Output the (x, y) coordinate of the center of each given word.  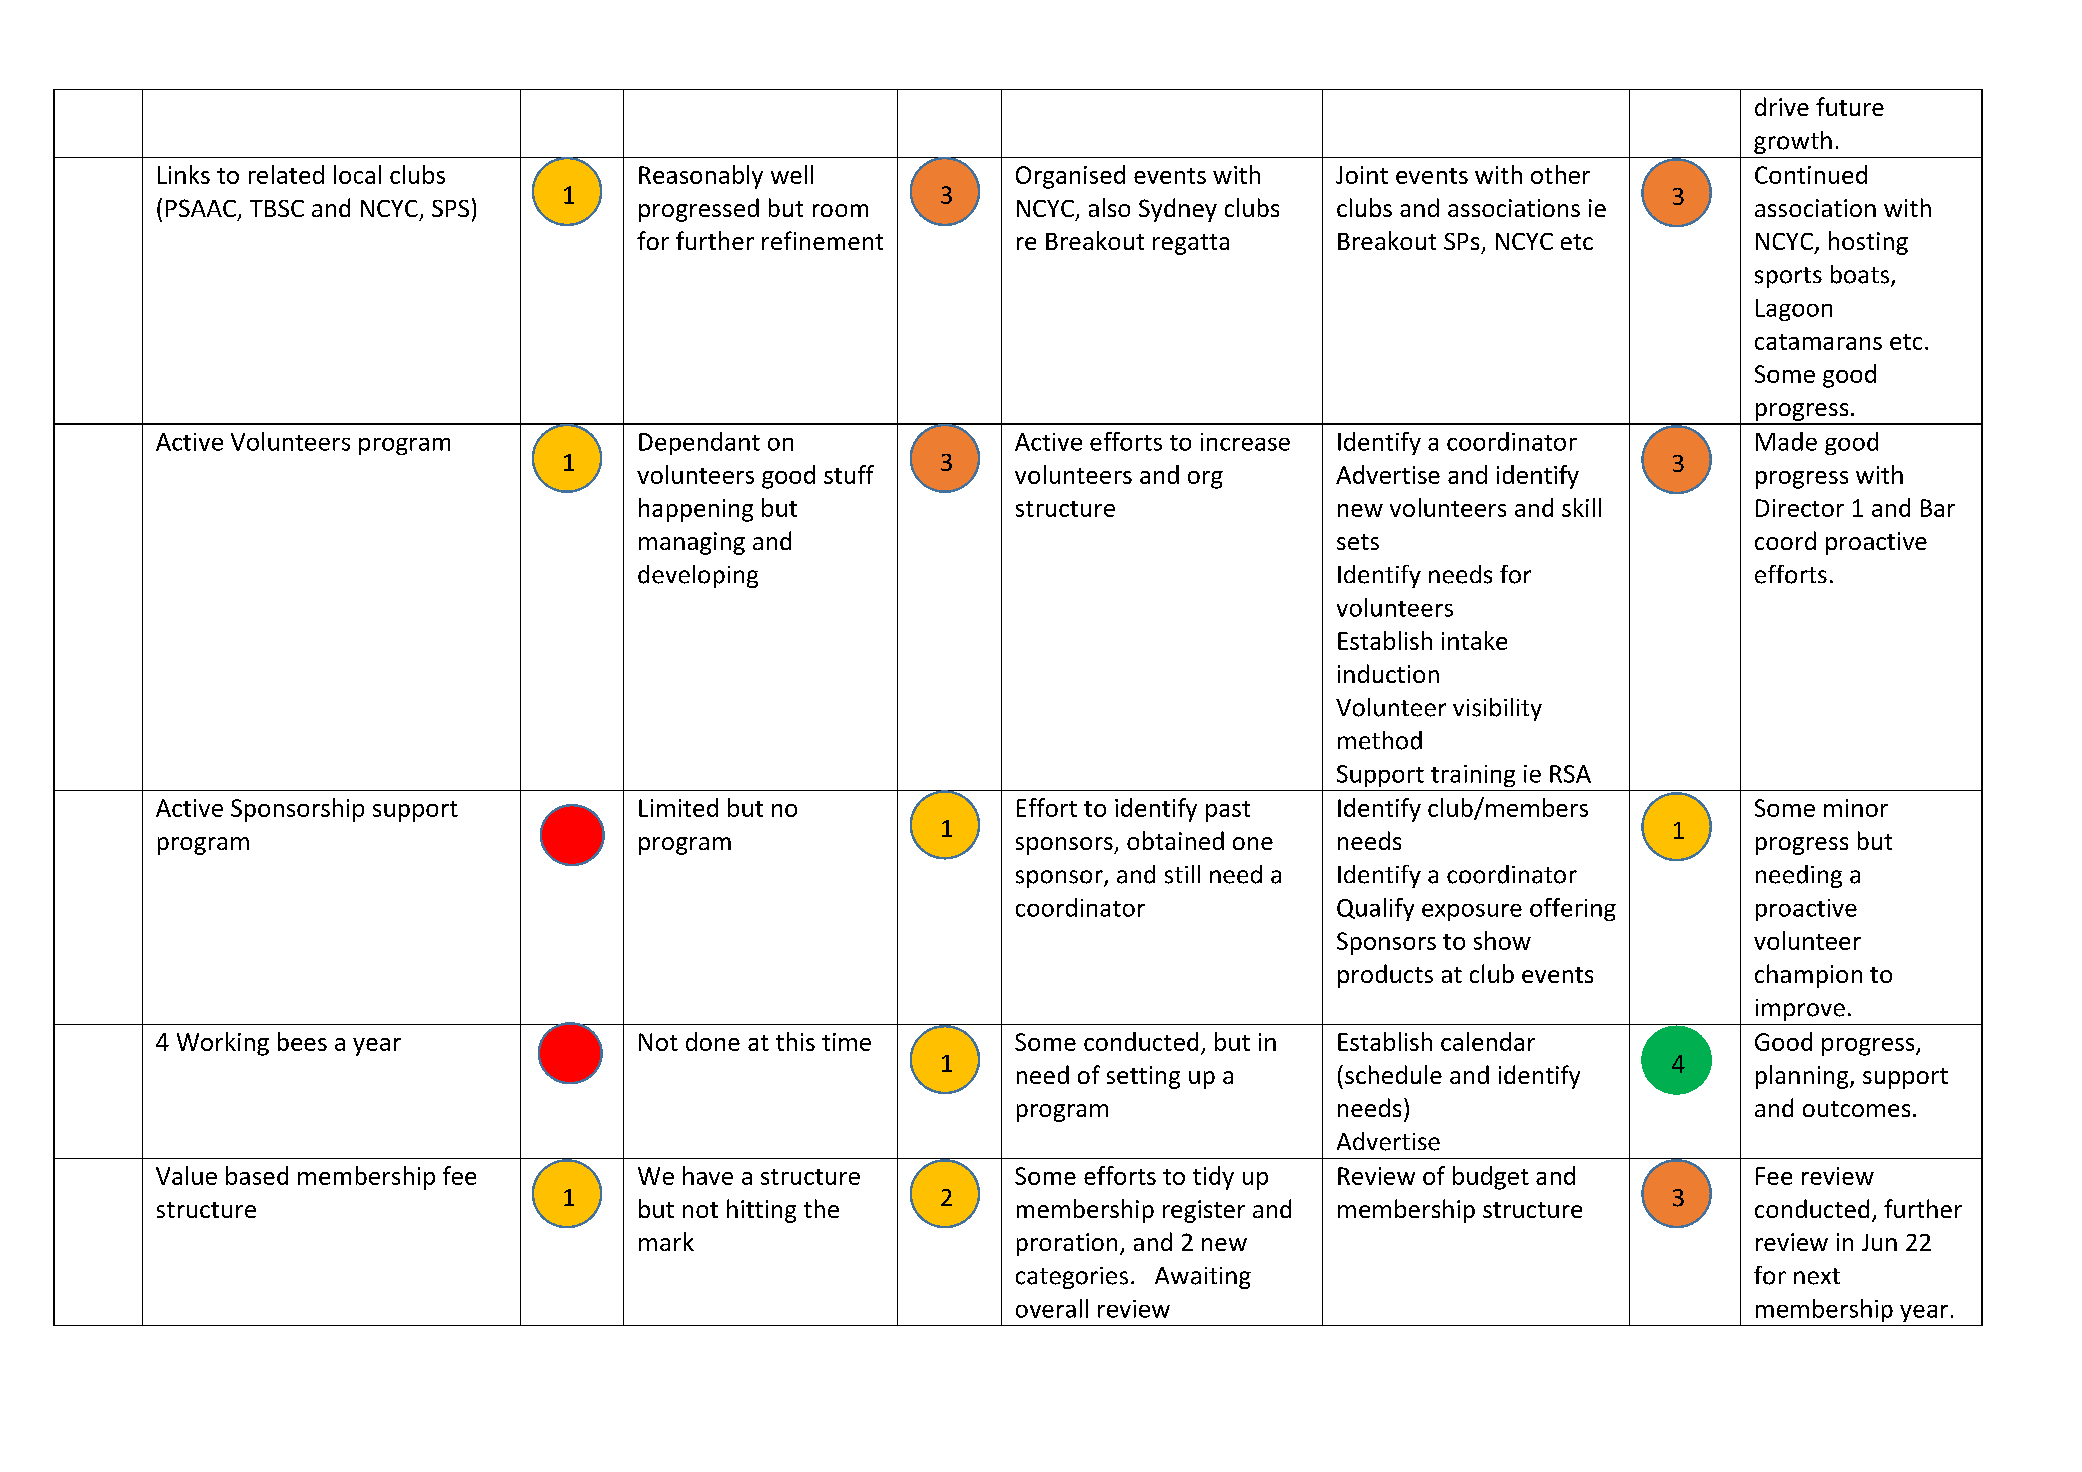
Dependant (699, 443)
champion (1808, 976)
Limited (678, 807)
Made (1786, 441)
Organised (1070, 177)
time (846, 1042)
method (1380, 740)
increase (1245, 442)
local (357, 174)
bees (302, 1041)
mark (666, 1241)
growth (1793, 142)
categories (1072, 1278)
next (1817, 1276)
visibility (1497, 709)
